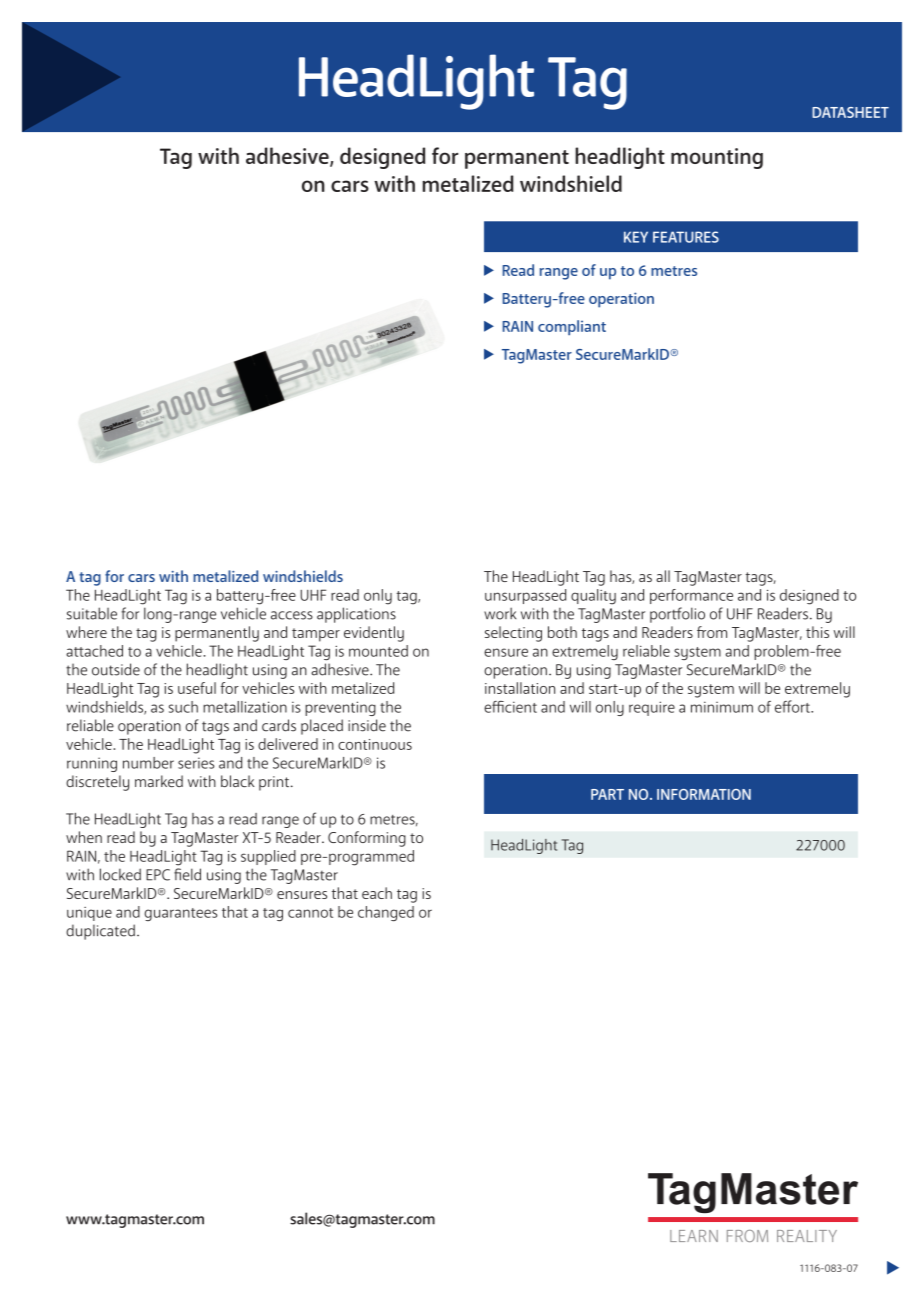 The width and height of the page is (924, 1308). I want to click on performance, so click(691, 596).
